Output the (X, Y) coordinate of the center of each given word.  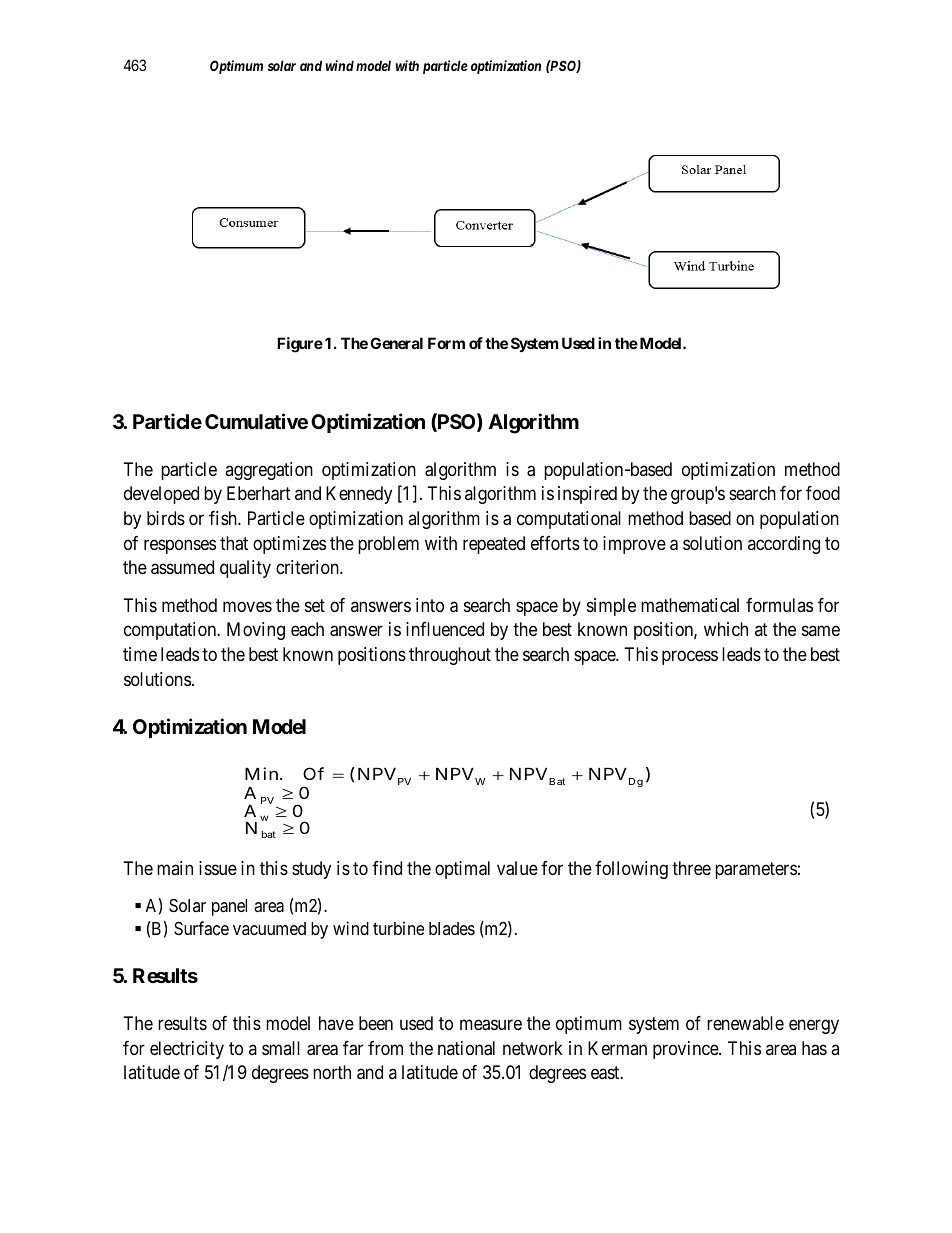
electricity (187, 1050)
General (396, 343)
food (823, 493)
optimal (462, 870)
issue (218, 868)
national (466, 1048)
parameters (756, 870)
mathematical (690, 605)
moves (247, 606)
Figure (300, 345)
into (430, 605)
